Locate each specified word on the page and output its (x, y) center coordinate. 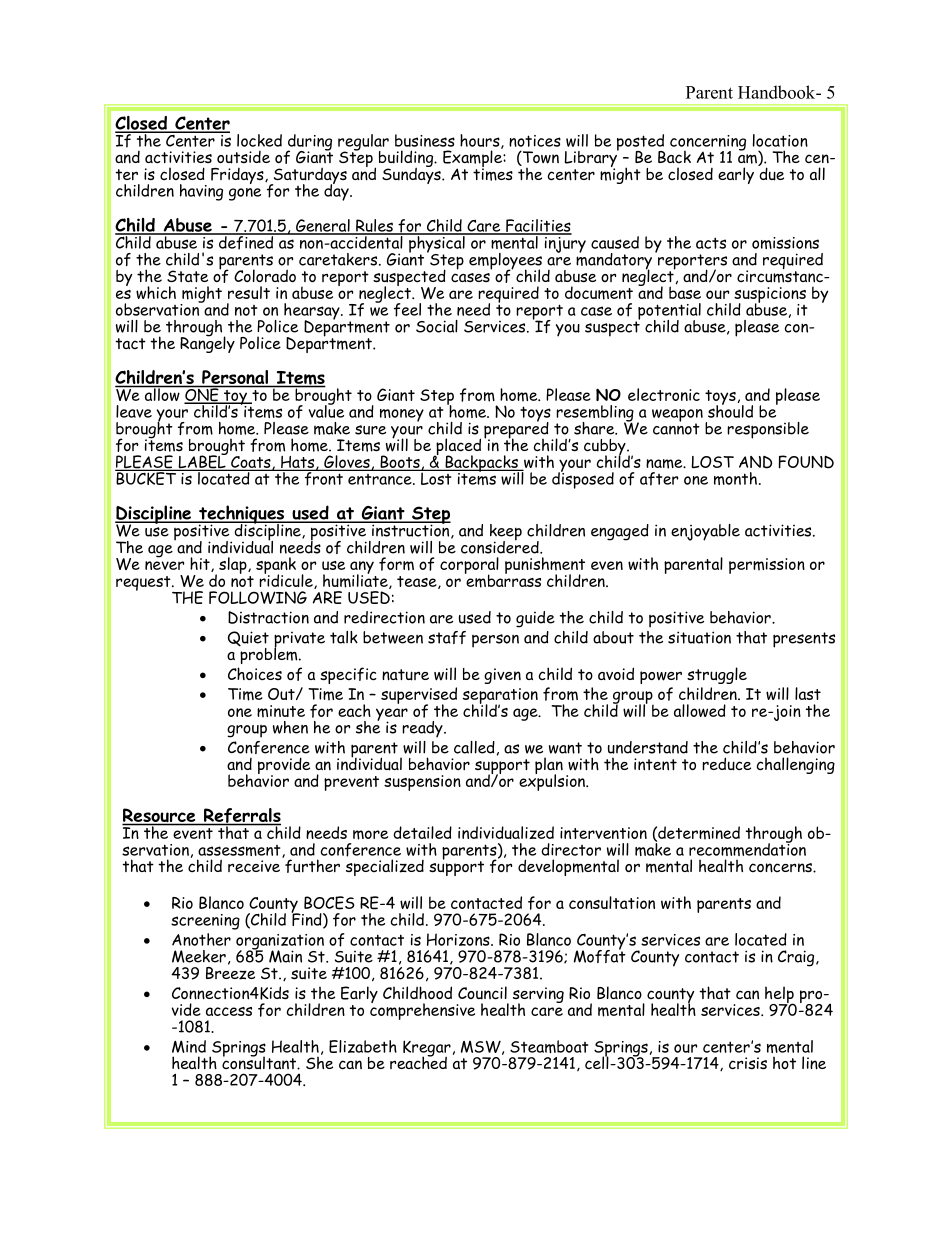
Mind (189, 1046)
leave (134, 411)
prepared (516, 430)
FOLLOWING (258, 597)
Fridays (238, 176)
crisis (748, 1063)
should (730, 410)
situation (699, 637)
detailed (423, 832)
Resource (160, 816)
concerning (708, 144)
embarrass (503, 580)
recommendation (747, 848)
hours (481, 141)
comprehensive (422, 1010)
